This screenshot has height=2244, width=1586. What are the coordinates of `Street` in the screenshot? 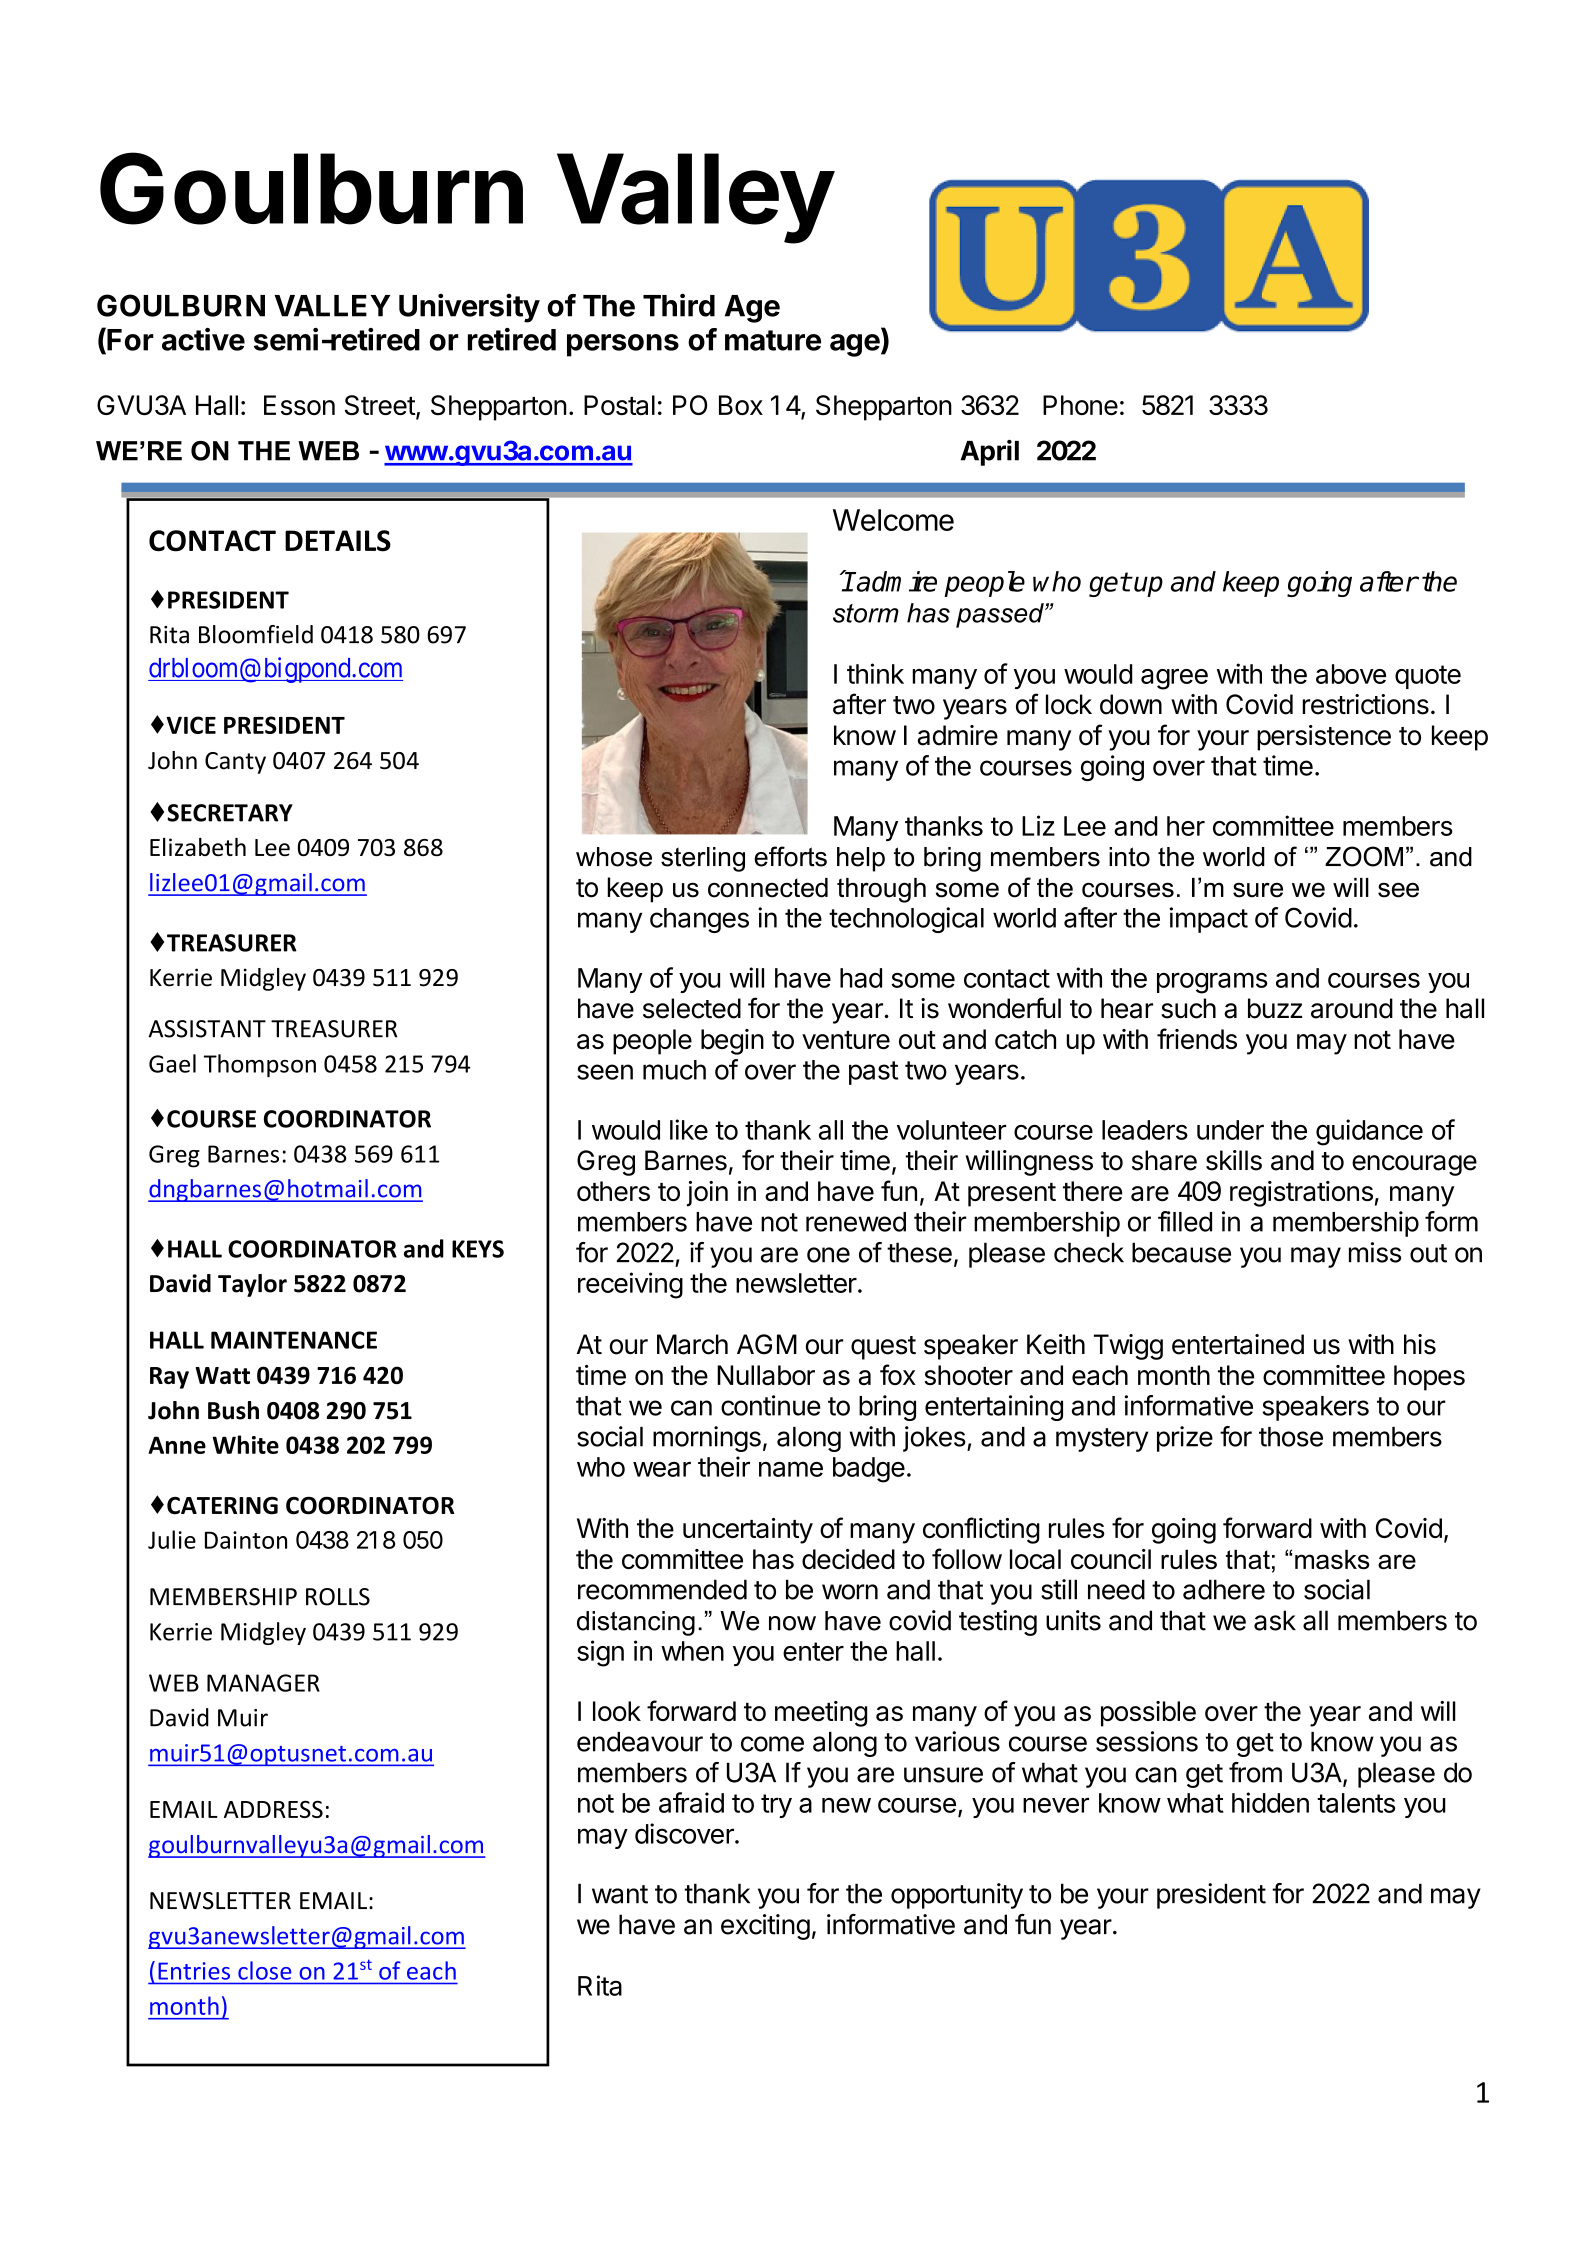 It's located at (380, 405).
